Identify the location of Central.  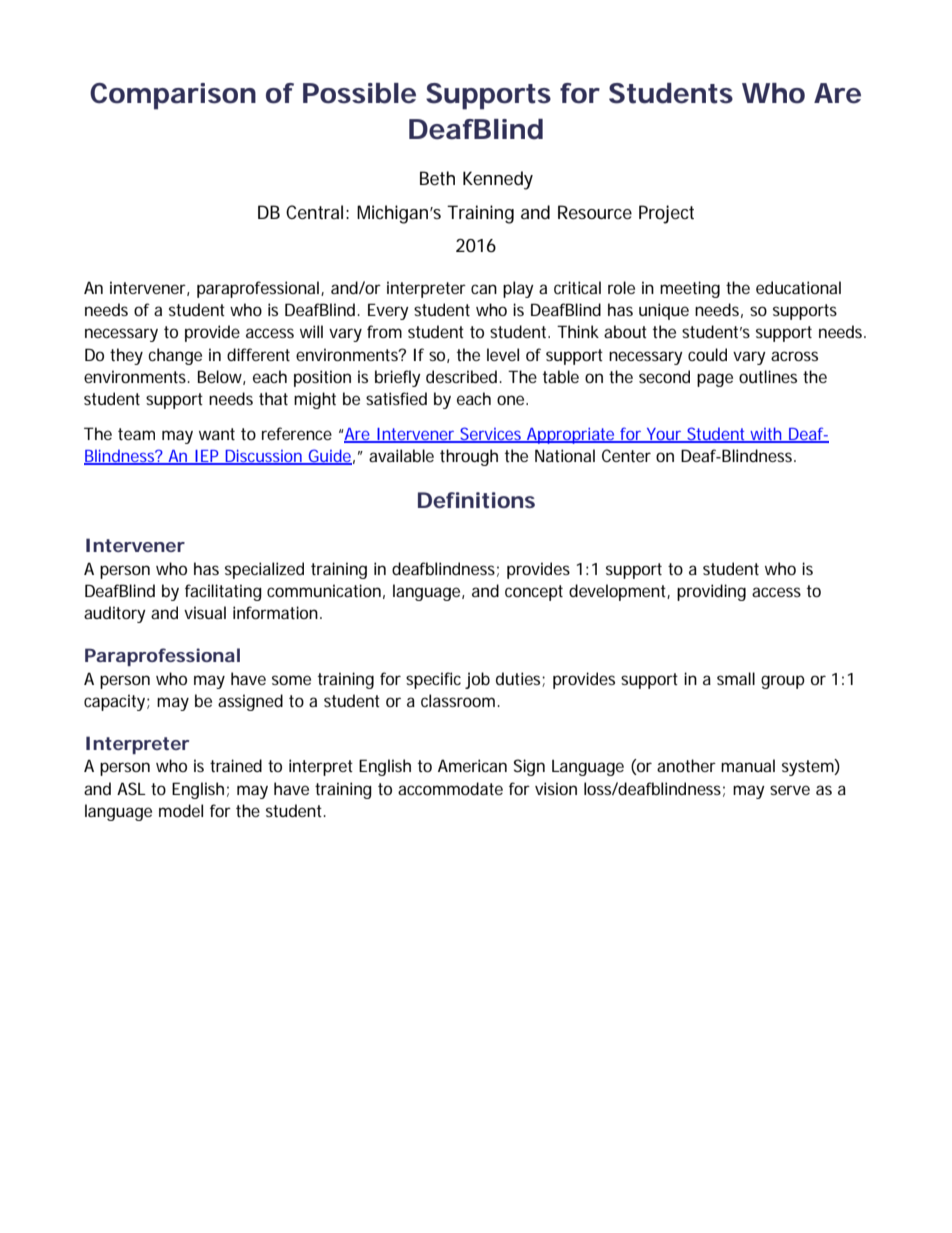
(314, 212).
